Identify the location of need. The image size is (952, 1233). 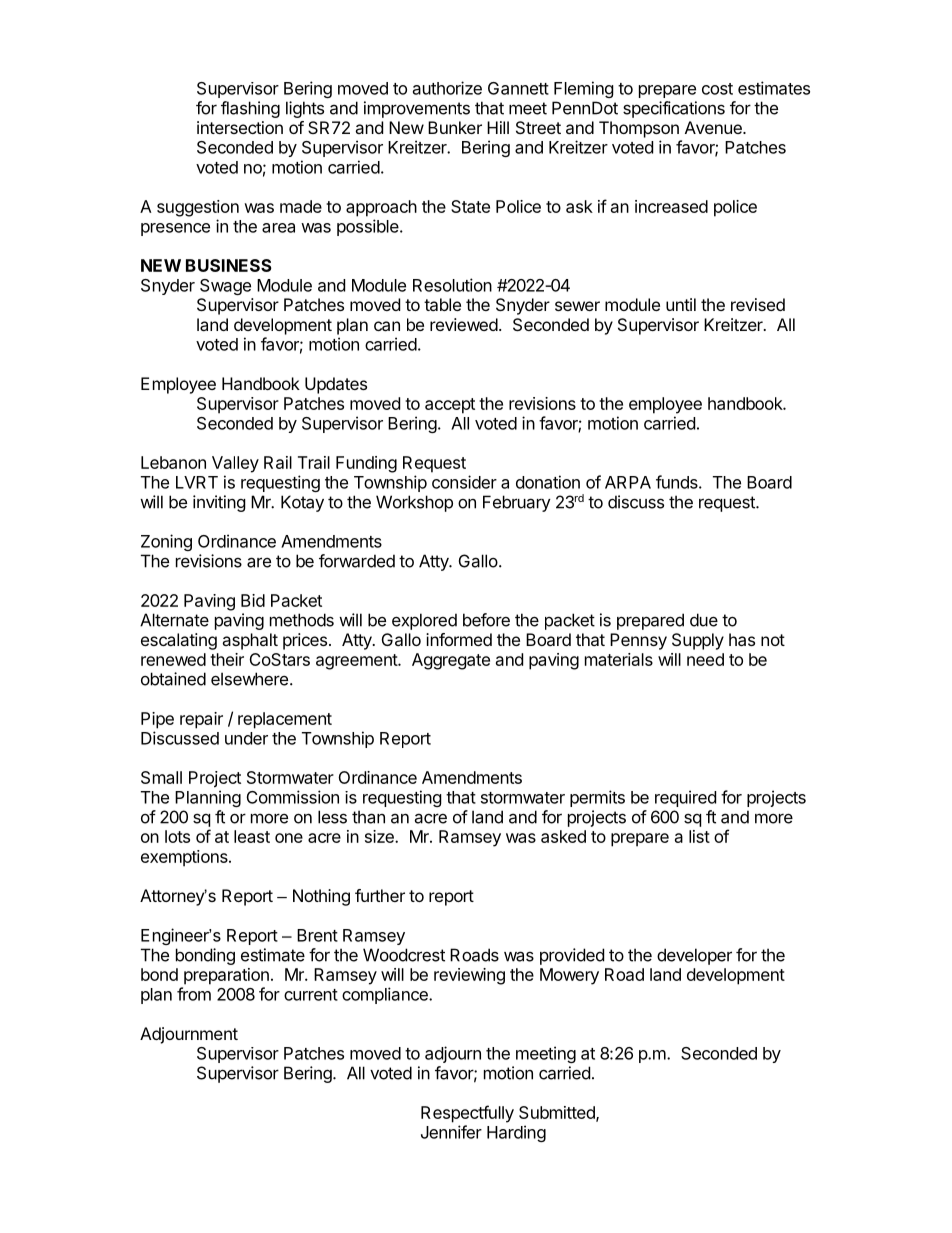
(705, 659).
